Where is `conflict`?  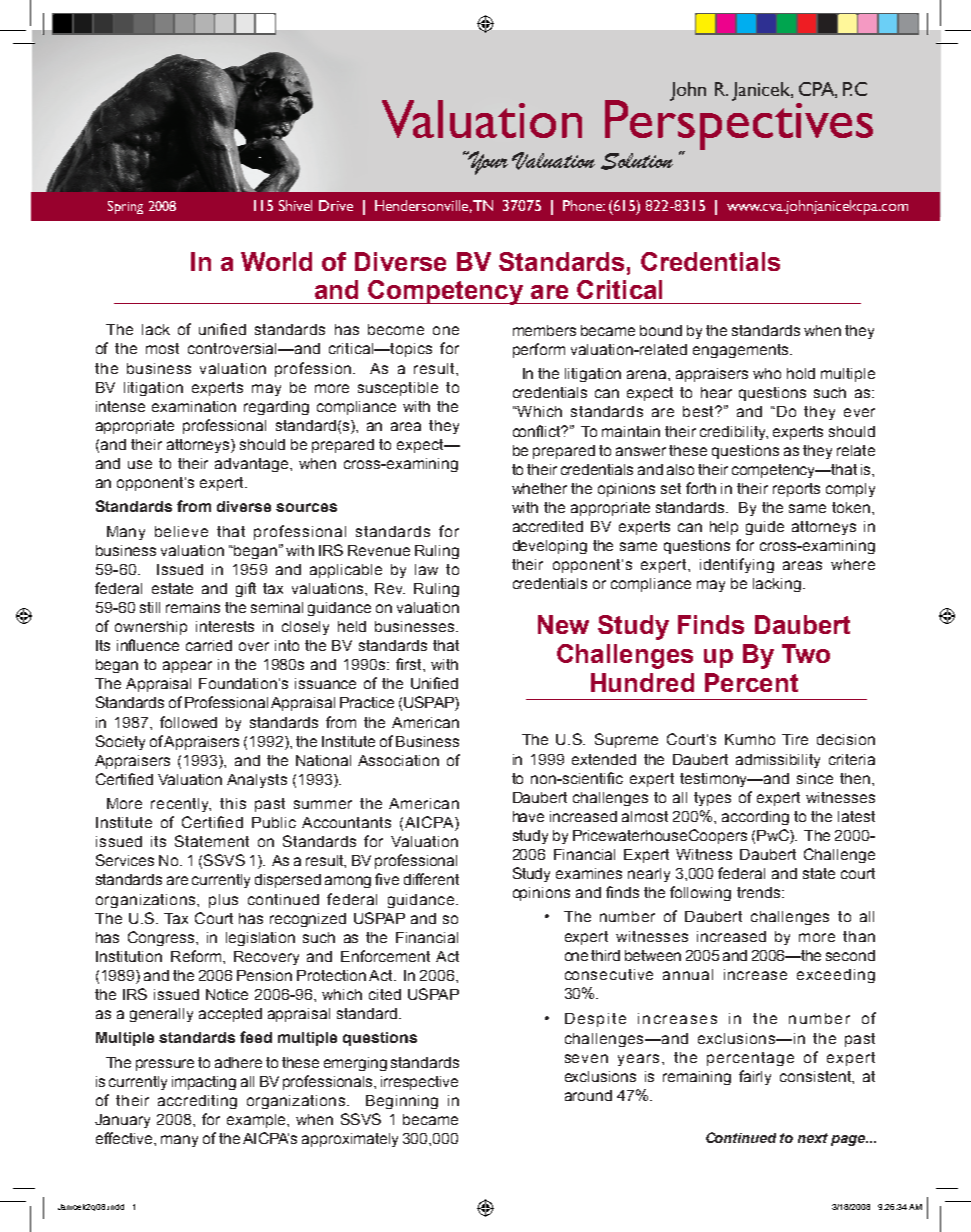
conflict is located at coordinates (538, 431).
